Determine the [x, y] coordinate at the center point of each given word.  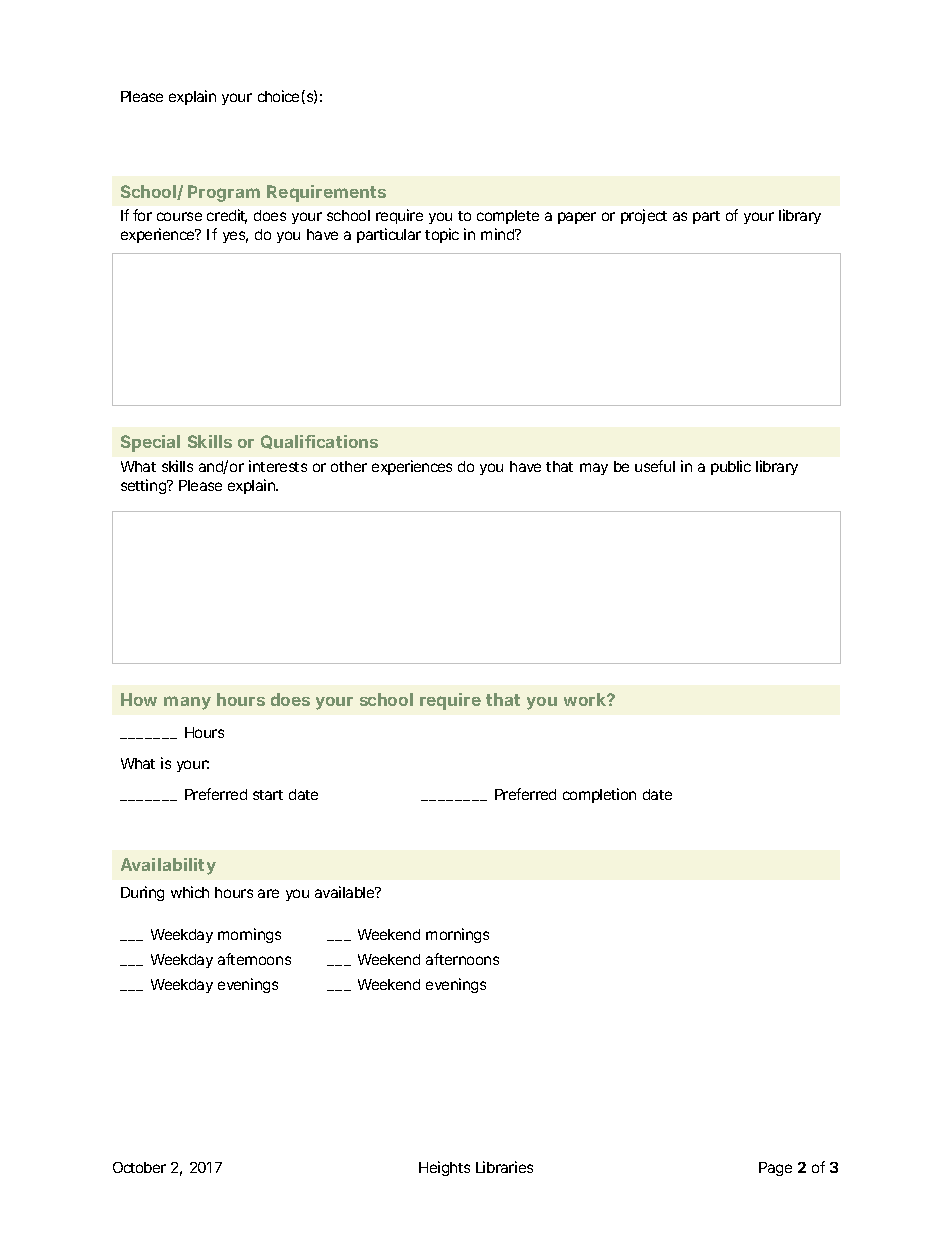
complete [508, 217]
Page [775, 1169]
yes [235, 237]
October [139, 1167]
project [644, 216]
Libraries [504, 1167]
